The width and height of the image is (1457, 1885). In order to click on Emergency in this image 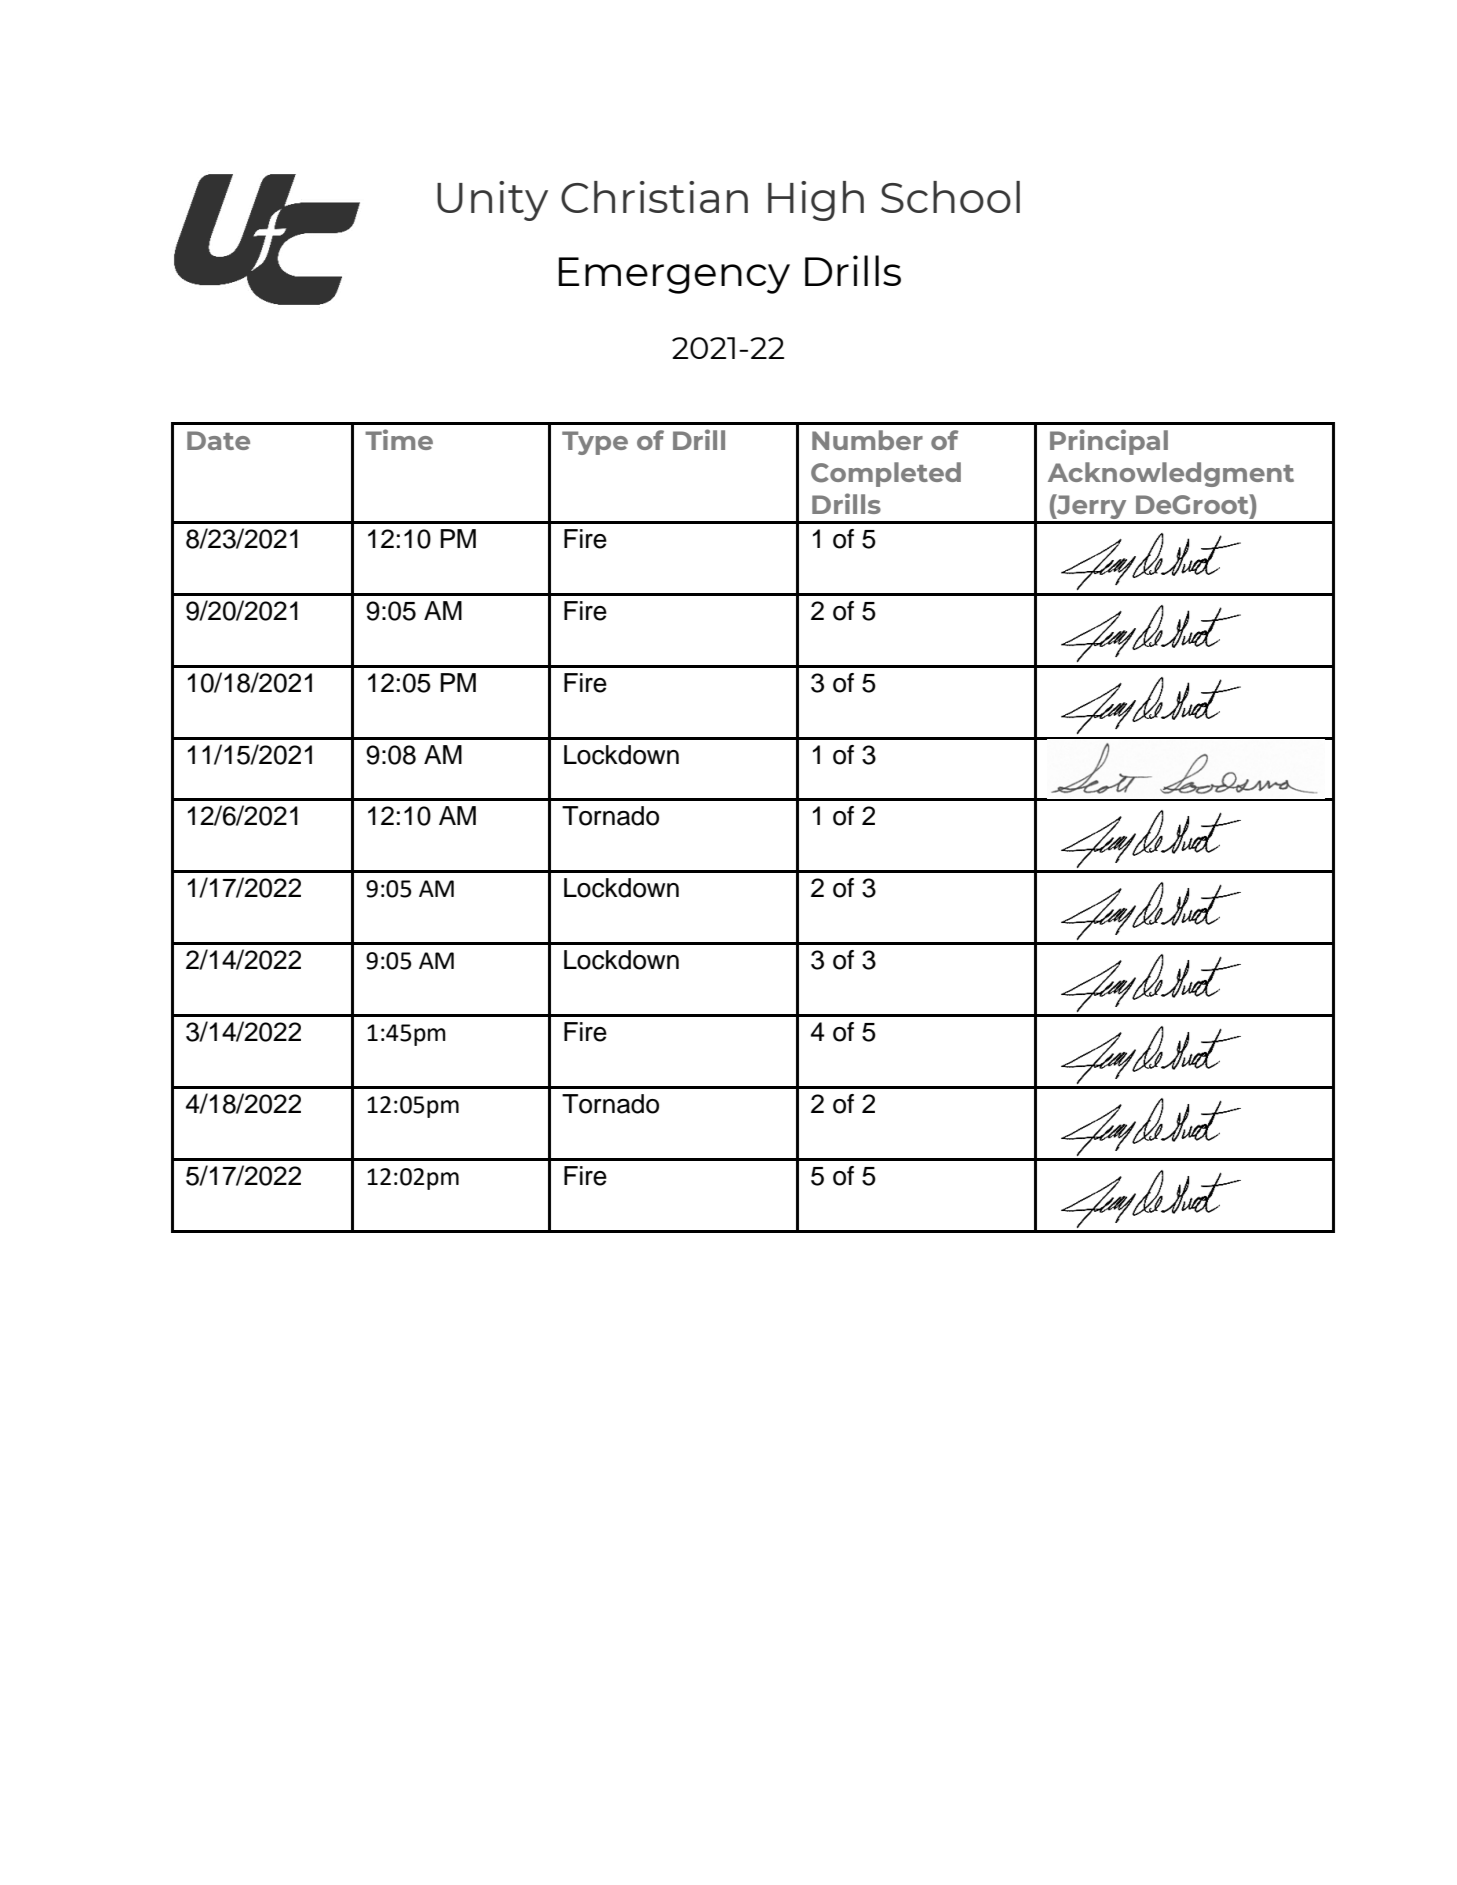, I will do `click(674, 275)`.
